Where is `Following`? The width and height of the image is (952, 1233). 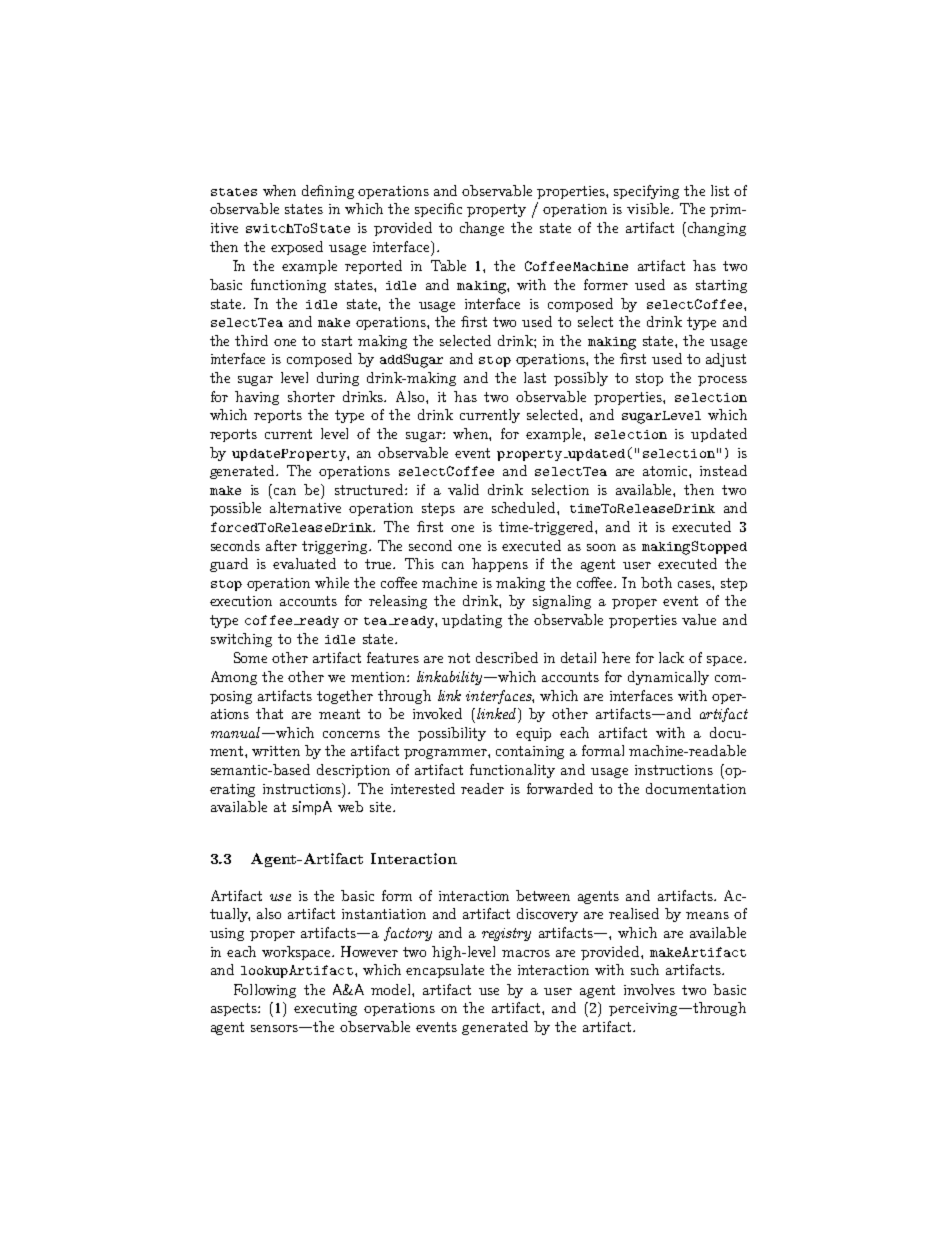 Following is located at coordinates (265, 991).
